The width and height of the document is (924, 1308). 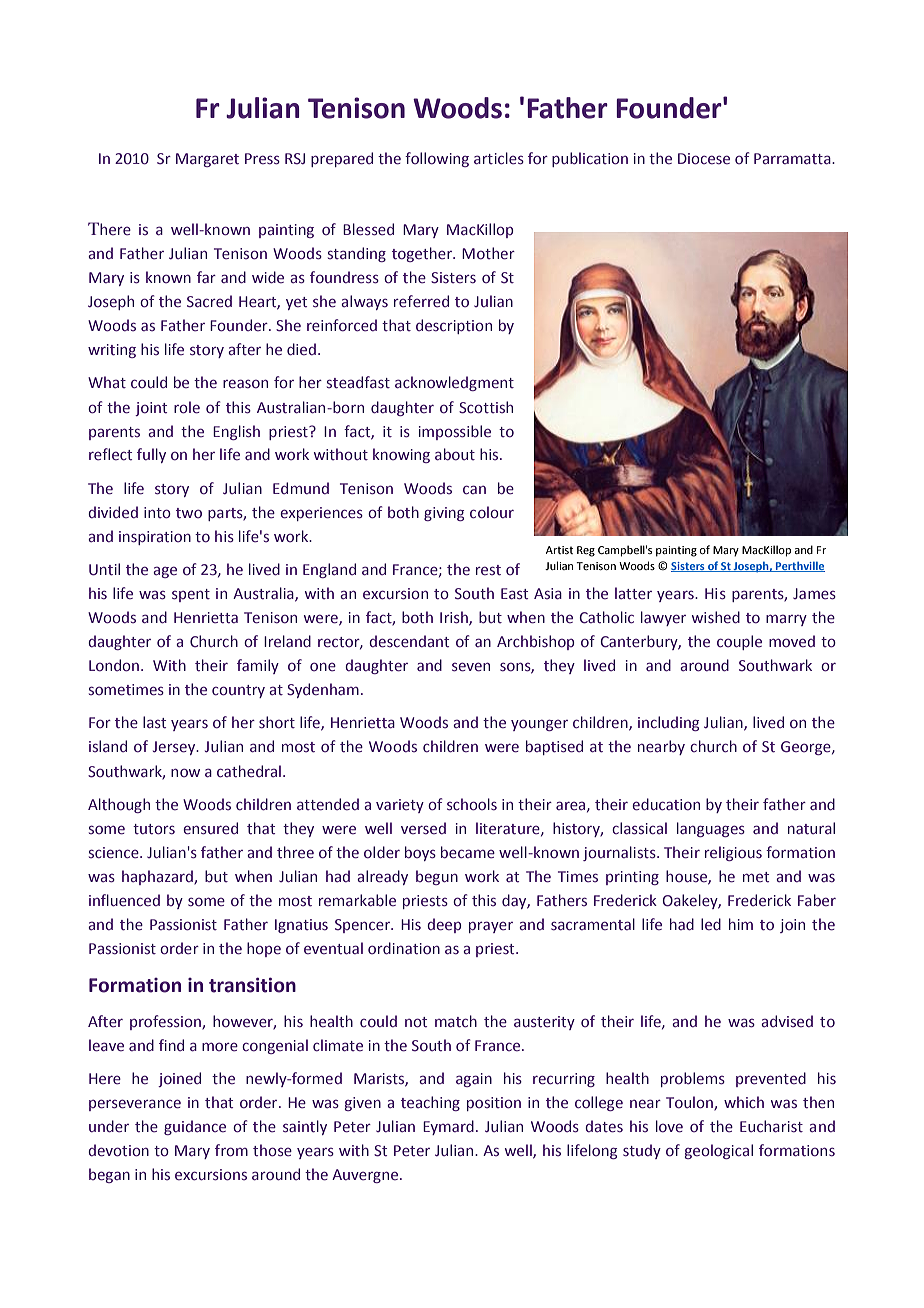 What do you see at coordinates (444, 514) in the document?
I see `giving` at bounding box center [444, 514].
